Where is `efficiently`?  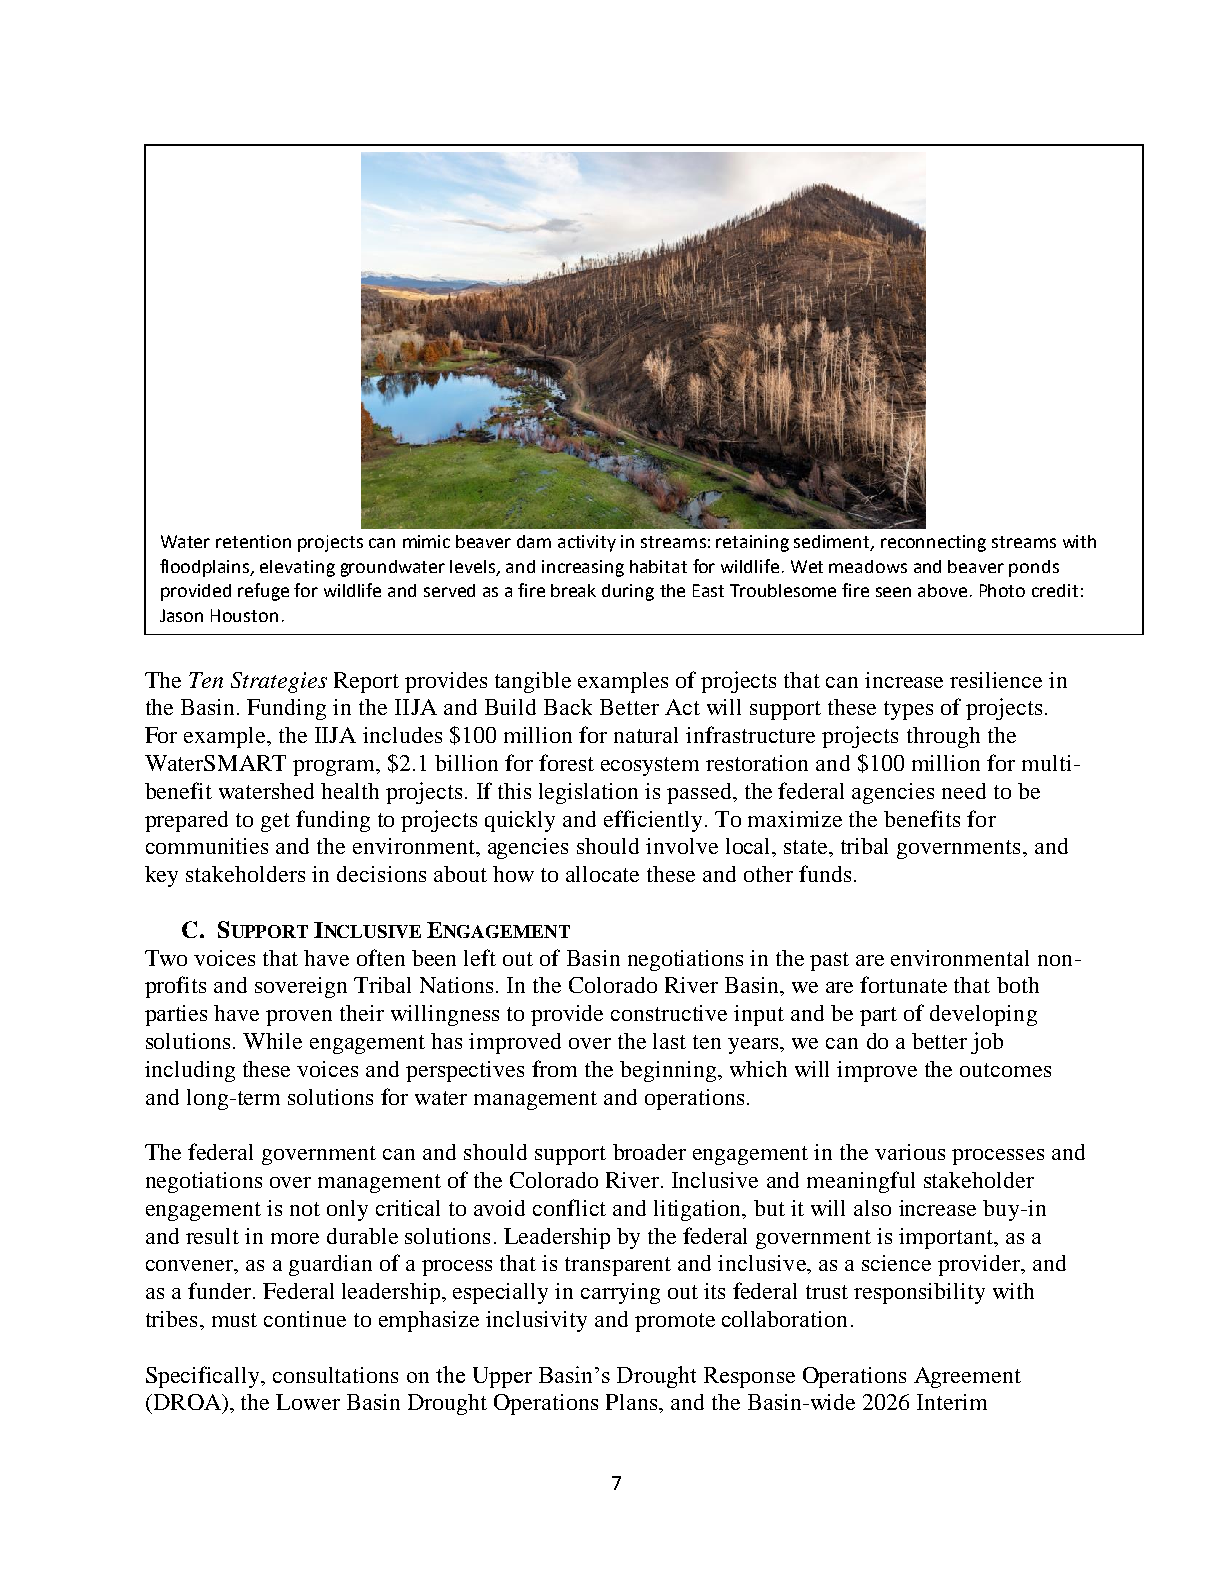 efficiently is located at coordinates (653, 821).
